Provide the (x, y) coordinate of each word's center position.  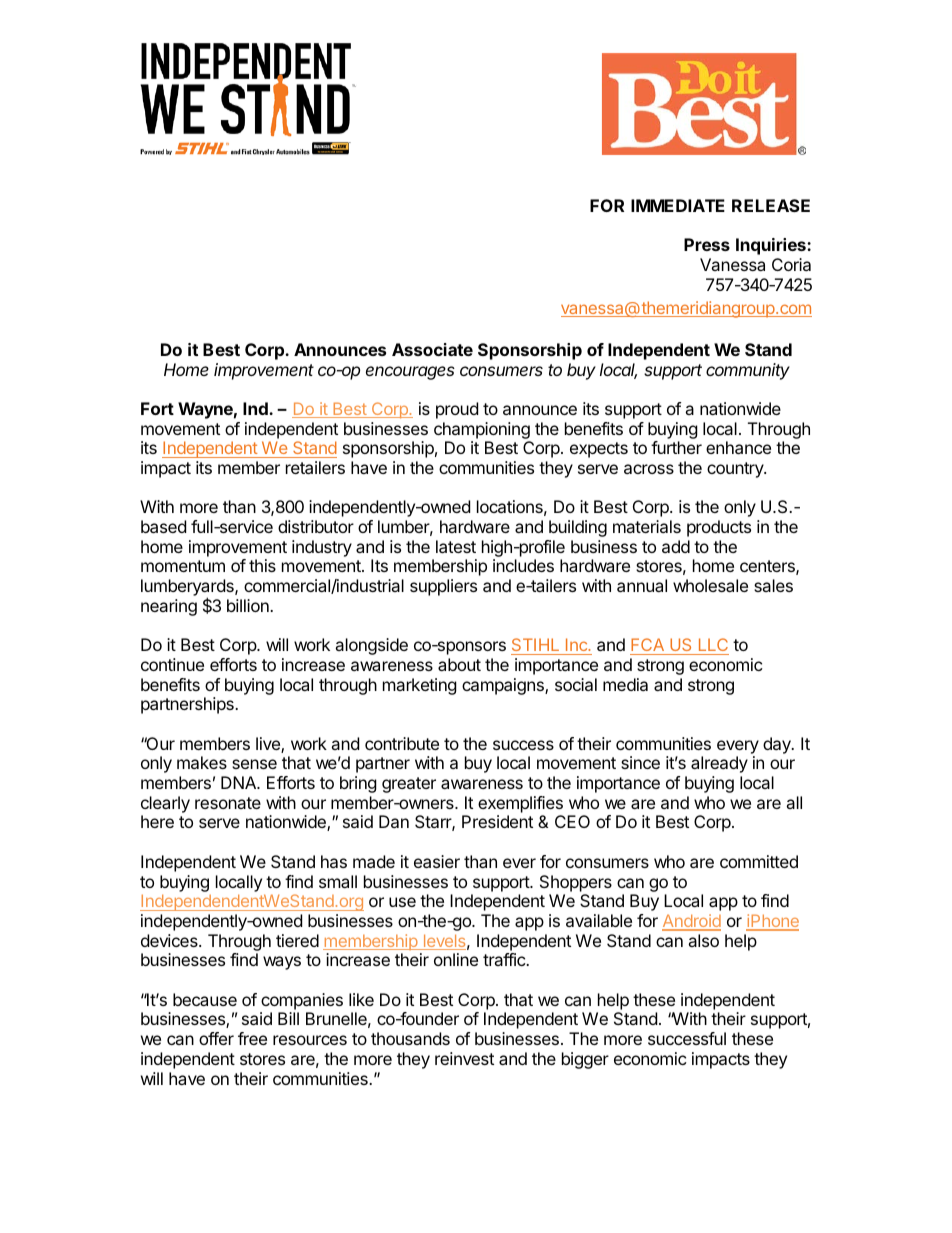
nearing (169, 607)
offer (216, 1038)
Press (707, 244)
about (459, 664)
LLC (712, 646)
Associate (432, 349)
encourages (410, 373)
